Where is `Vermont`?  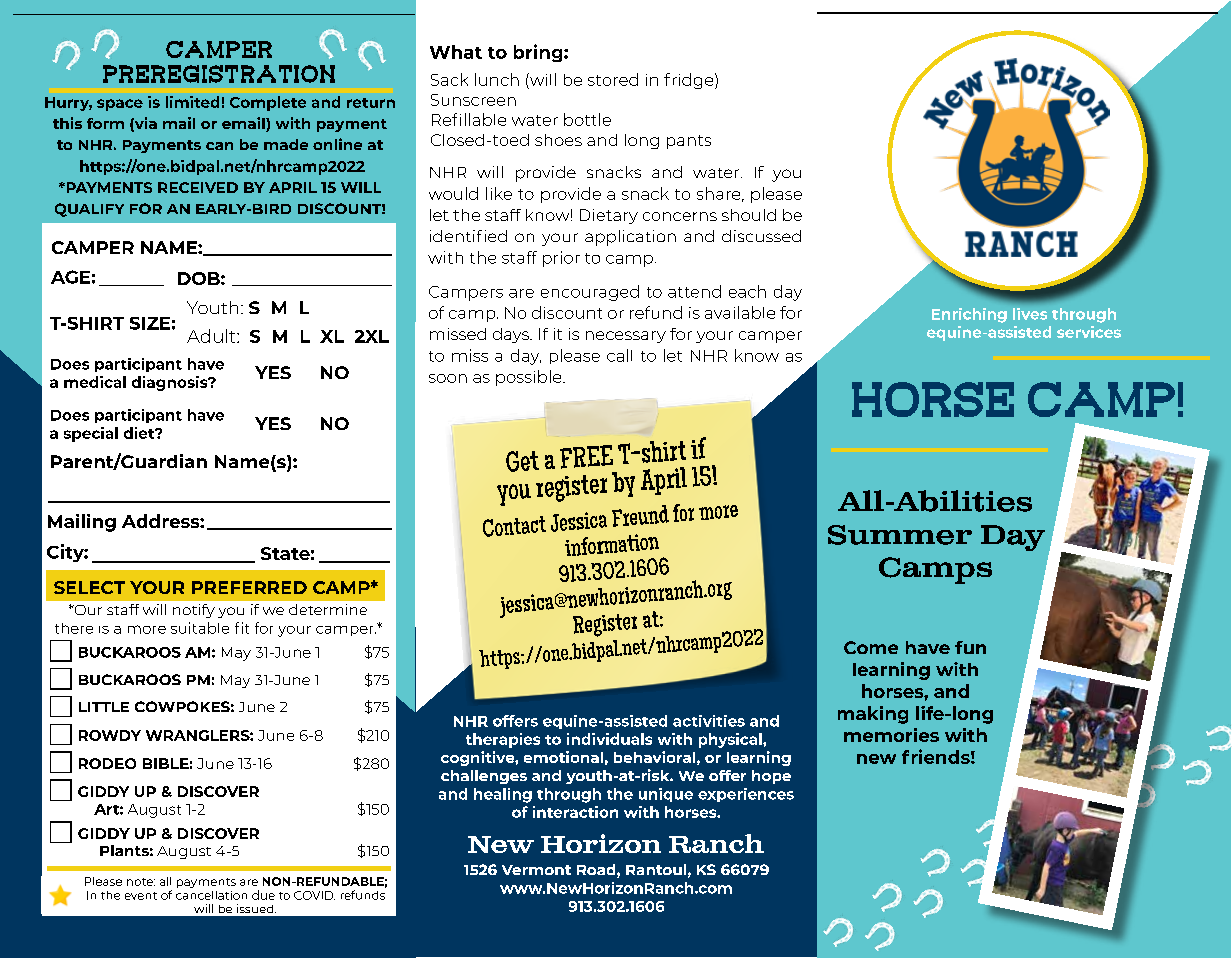 Vermont is located at coordinates (536, 870).
